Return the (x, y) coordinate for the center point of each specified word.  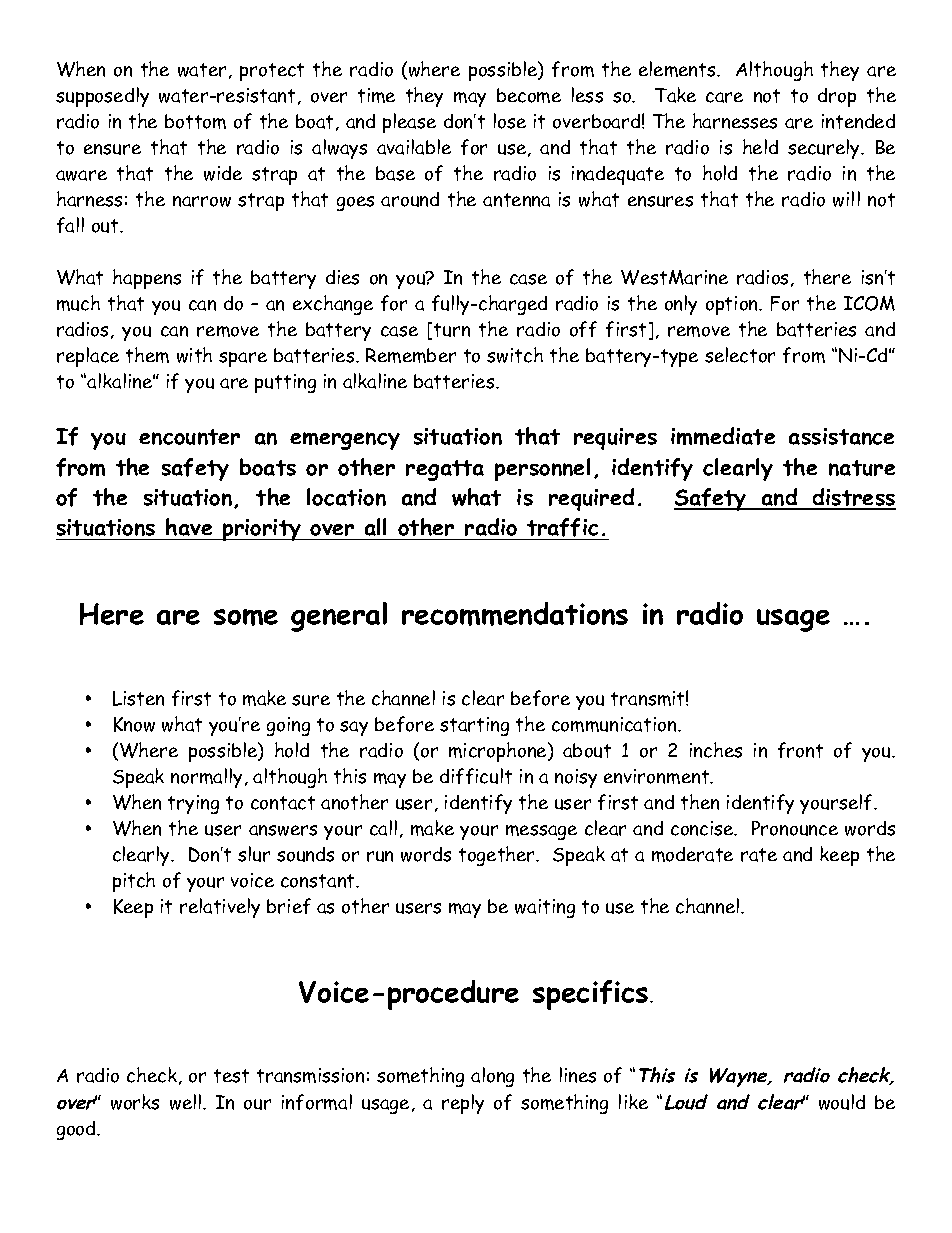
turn (452, 330)
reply (463, 1104)
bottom (195, 121)
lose (510, 121)
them (147, 355)
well (187, 1102)
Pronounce (795, 828)
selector (740, 355)
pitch (134, 882)
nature (862, 468)
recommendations (515, 614)
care (724, 97)
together (498, 856)
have (189, 527)
